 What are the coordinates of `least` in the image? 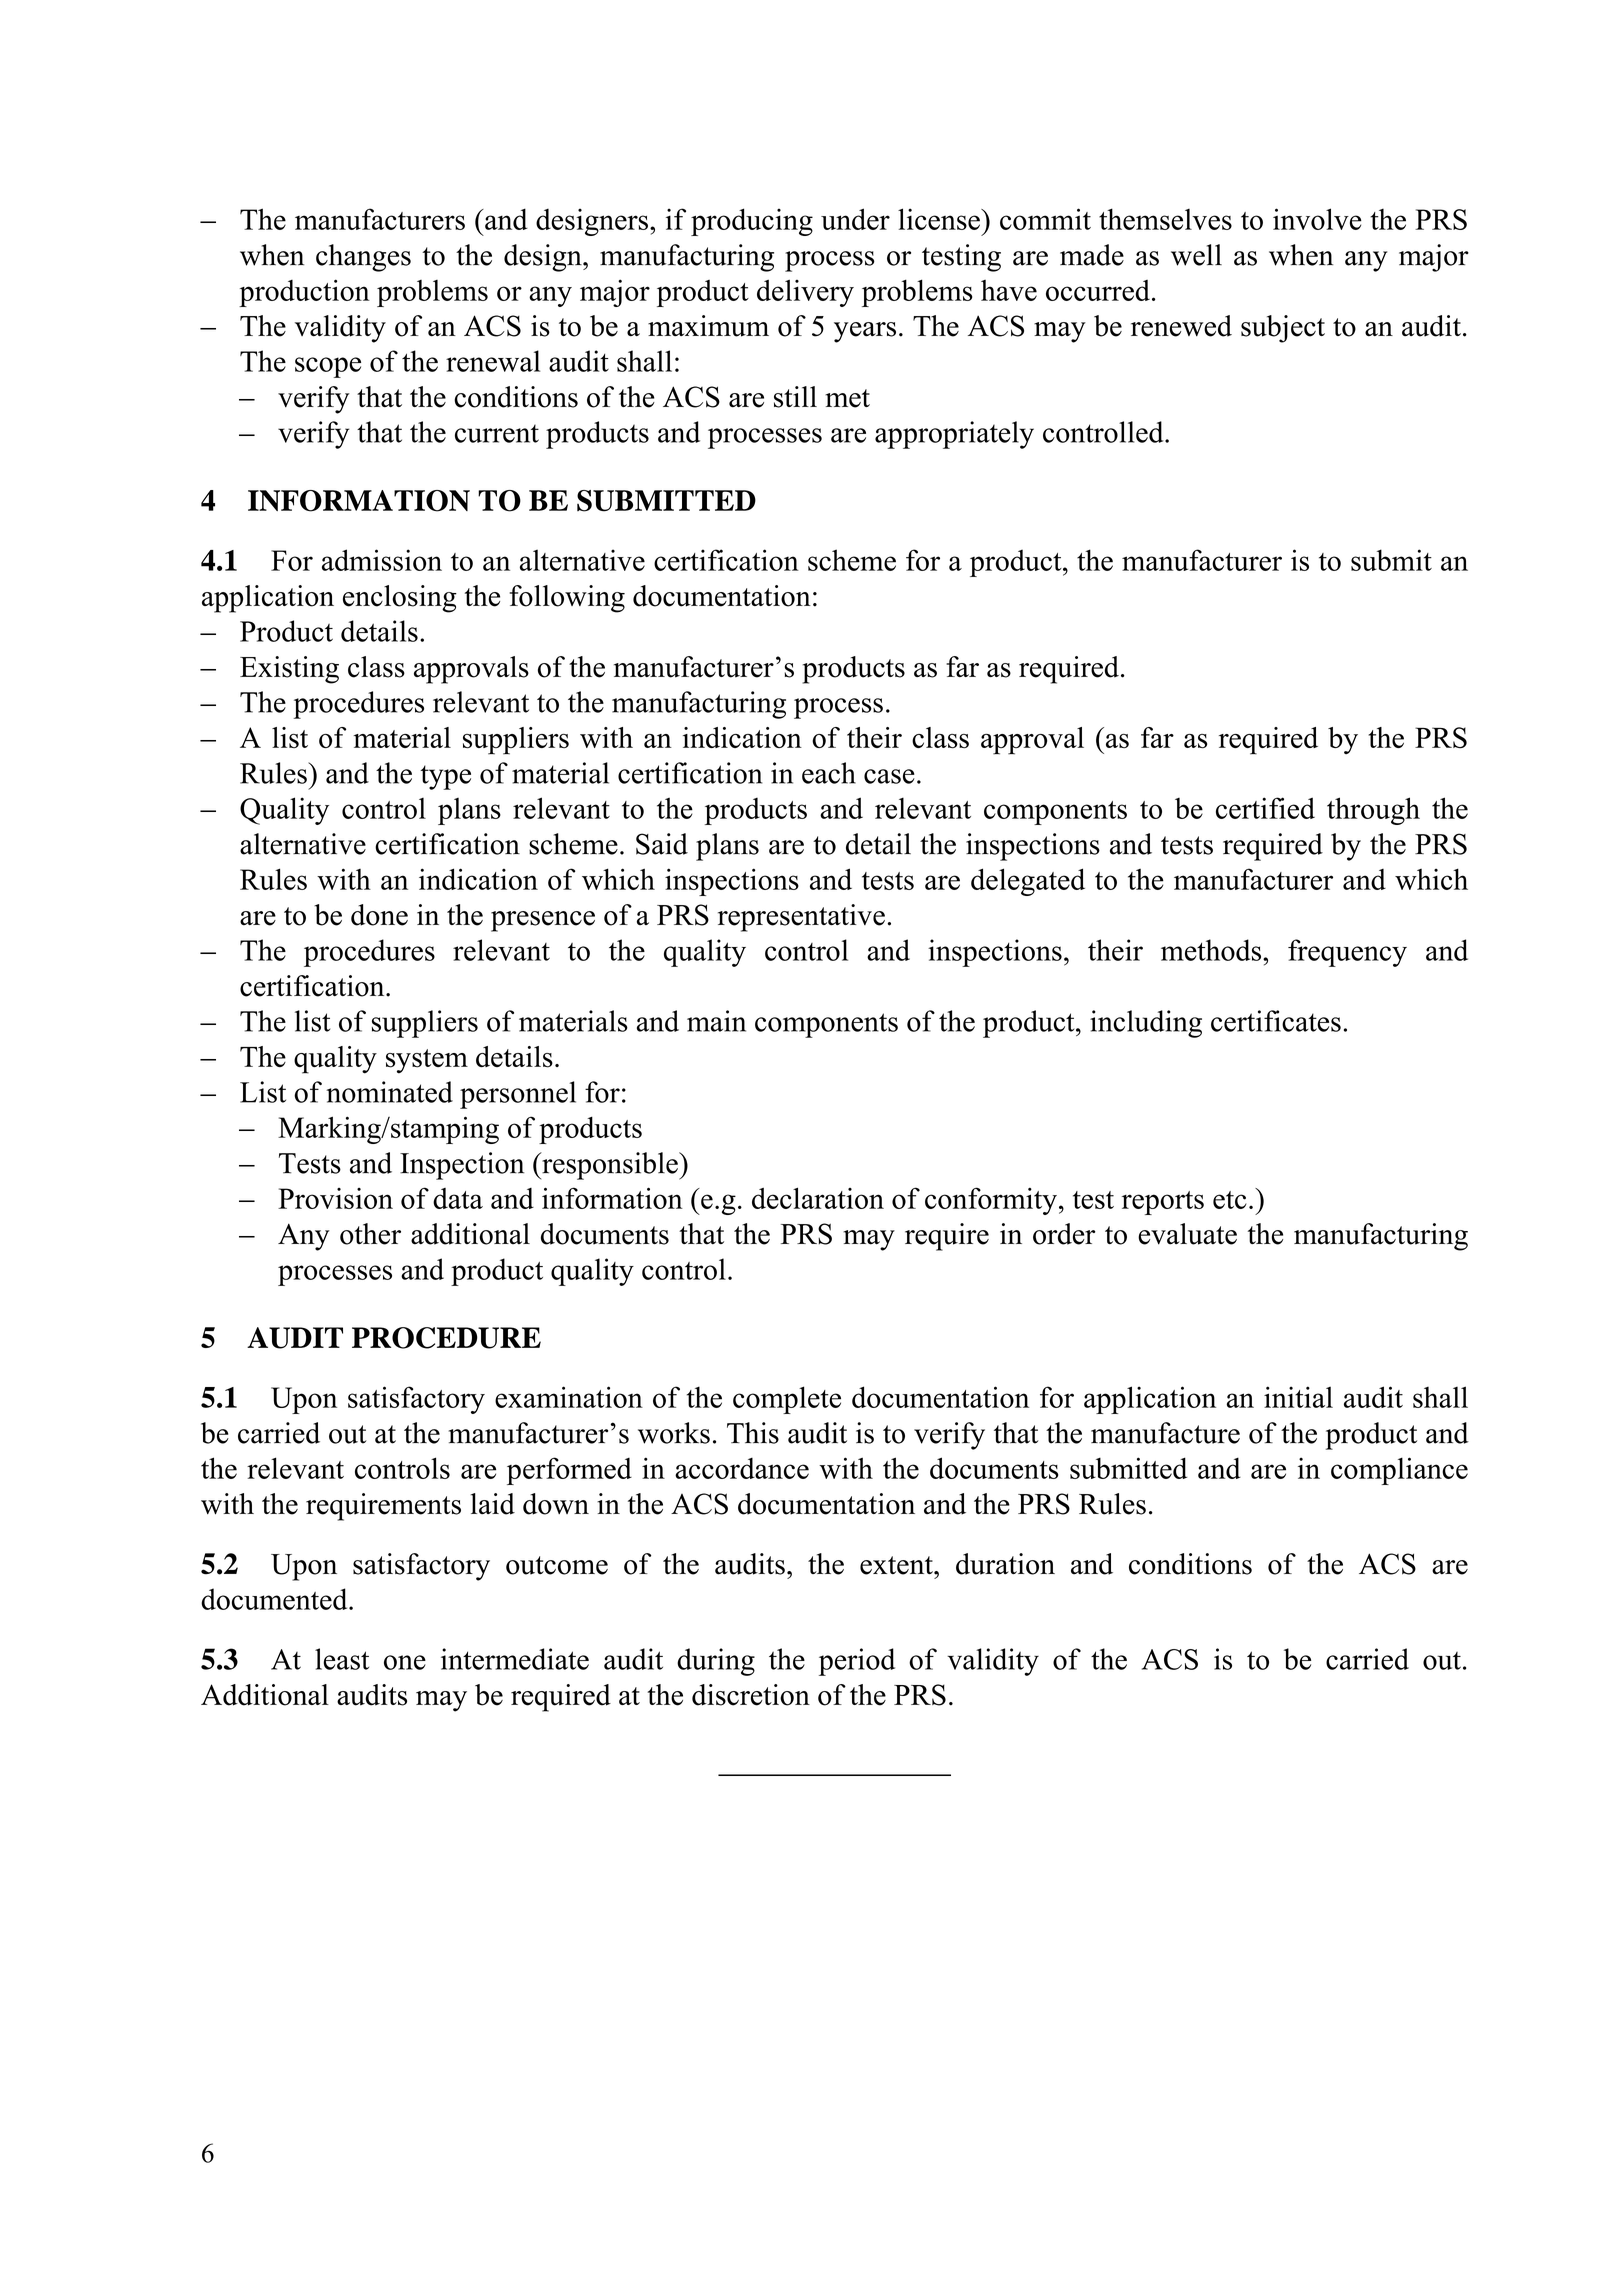 It's located at (342, 1659).
